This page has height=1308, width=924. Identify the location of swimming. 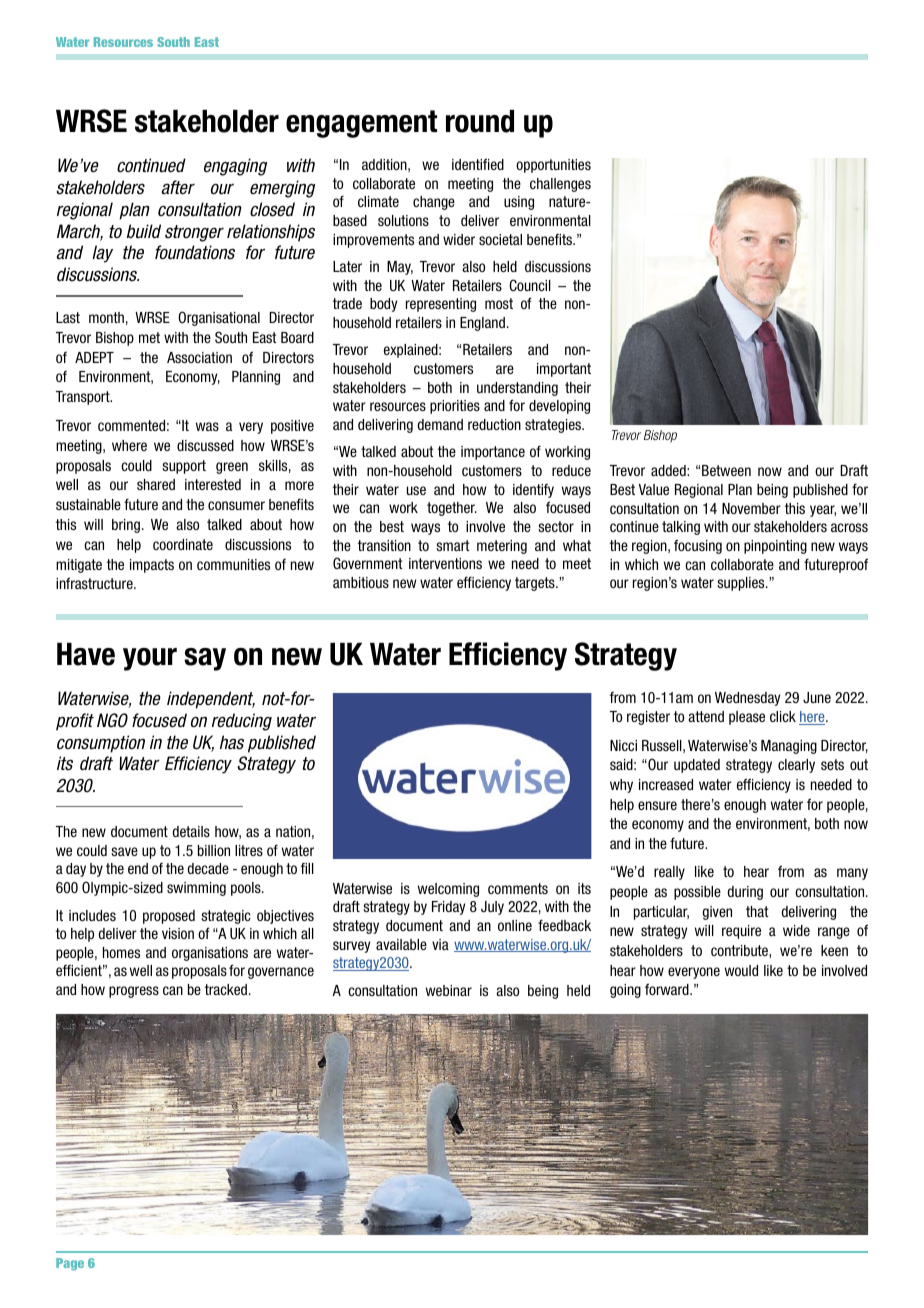
(196, 889).
